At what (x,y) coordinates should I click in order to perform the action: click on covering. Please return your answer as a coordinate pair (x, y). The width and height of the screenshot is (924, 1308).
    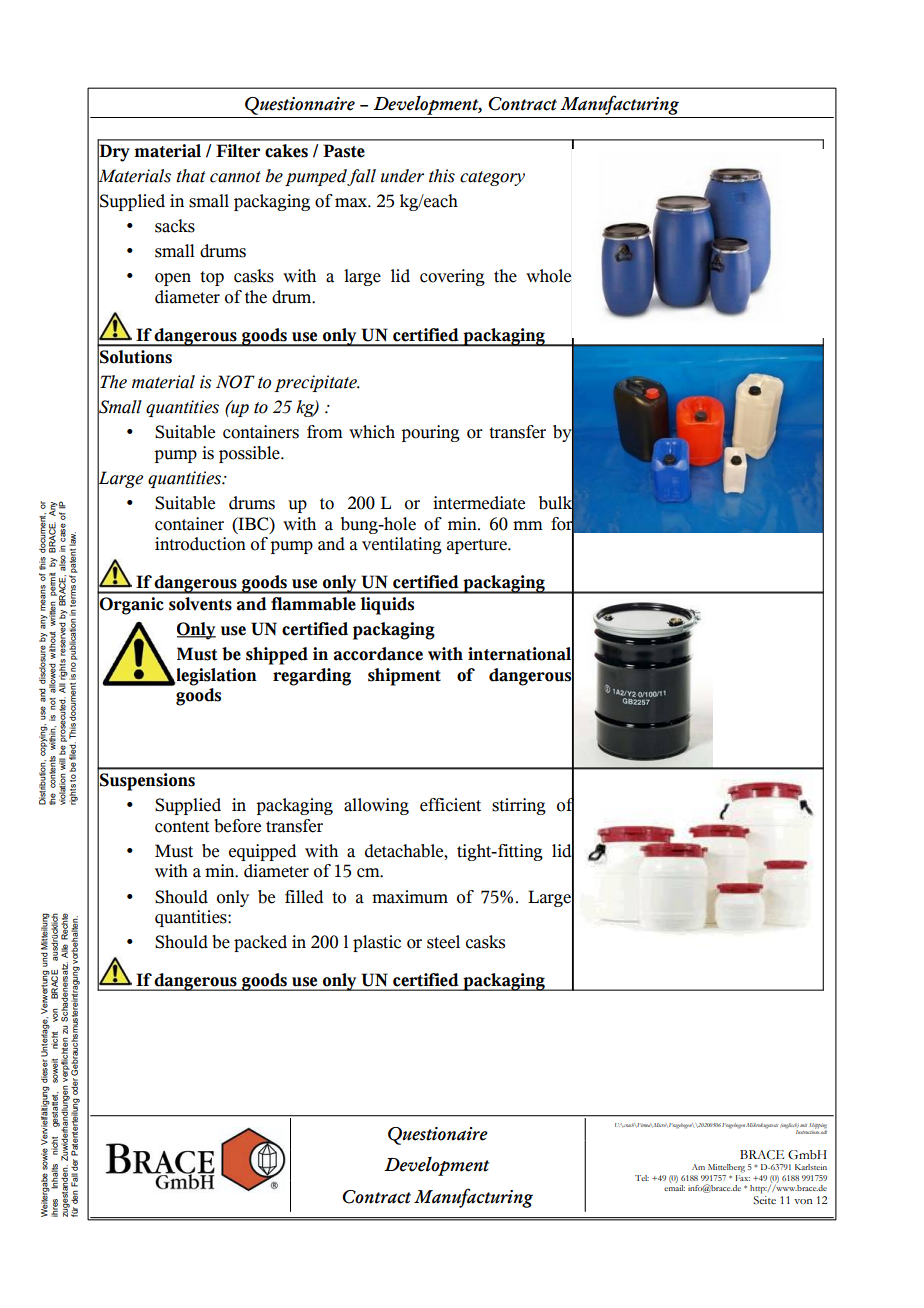
    Looking at the image, I should click on (452, 277).
